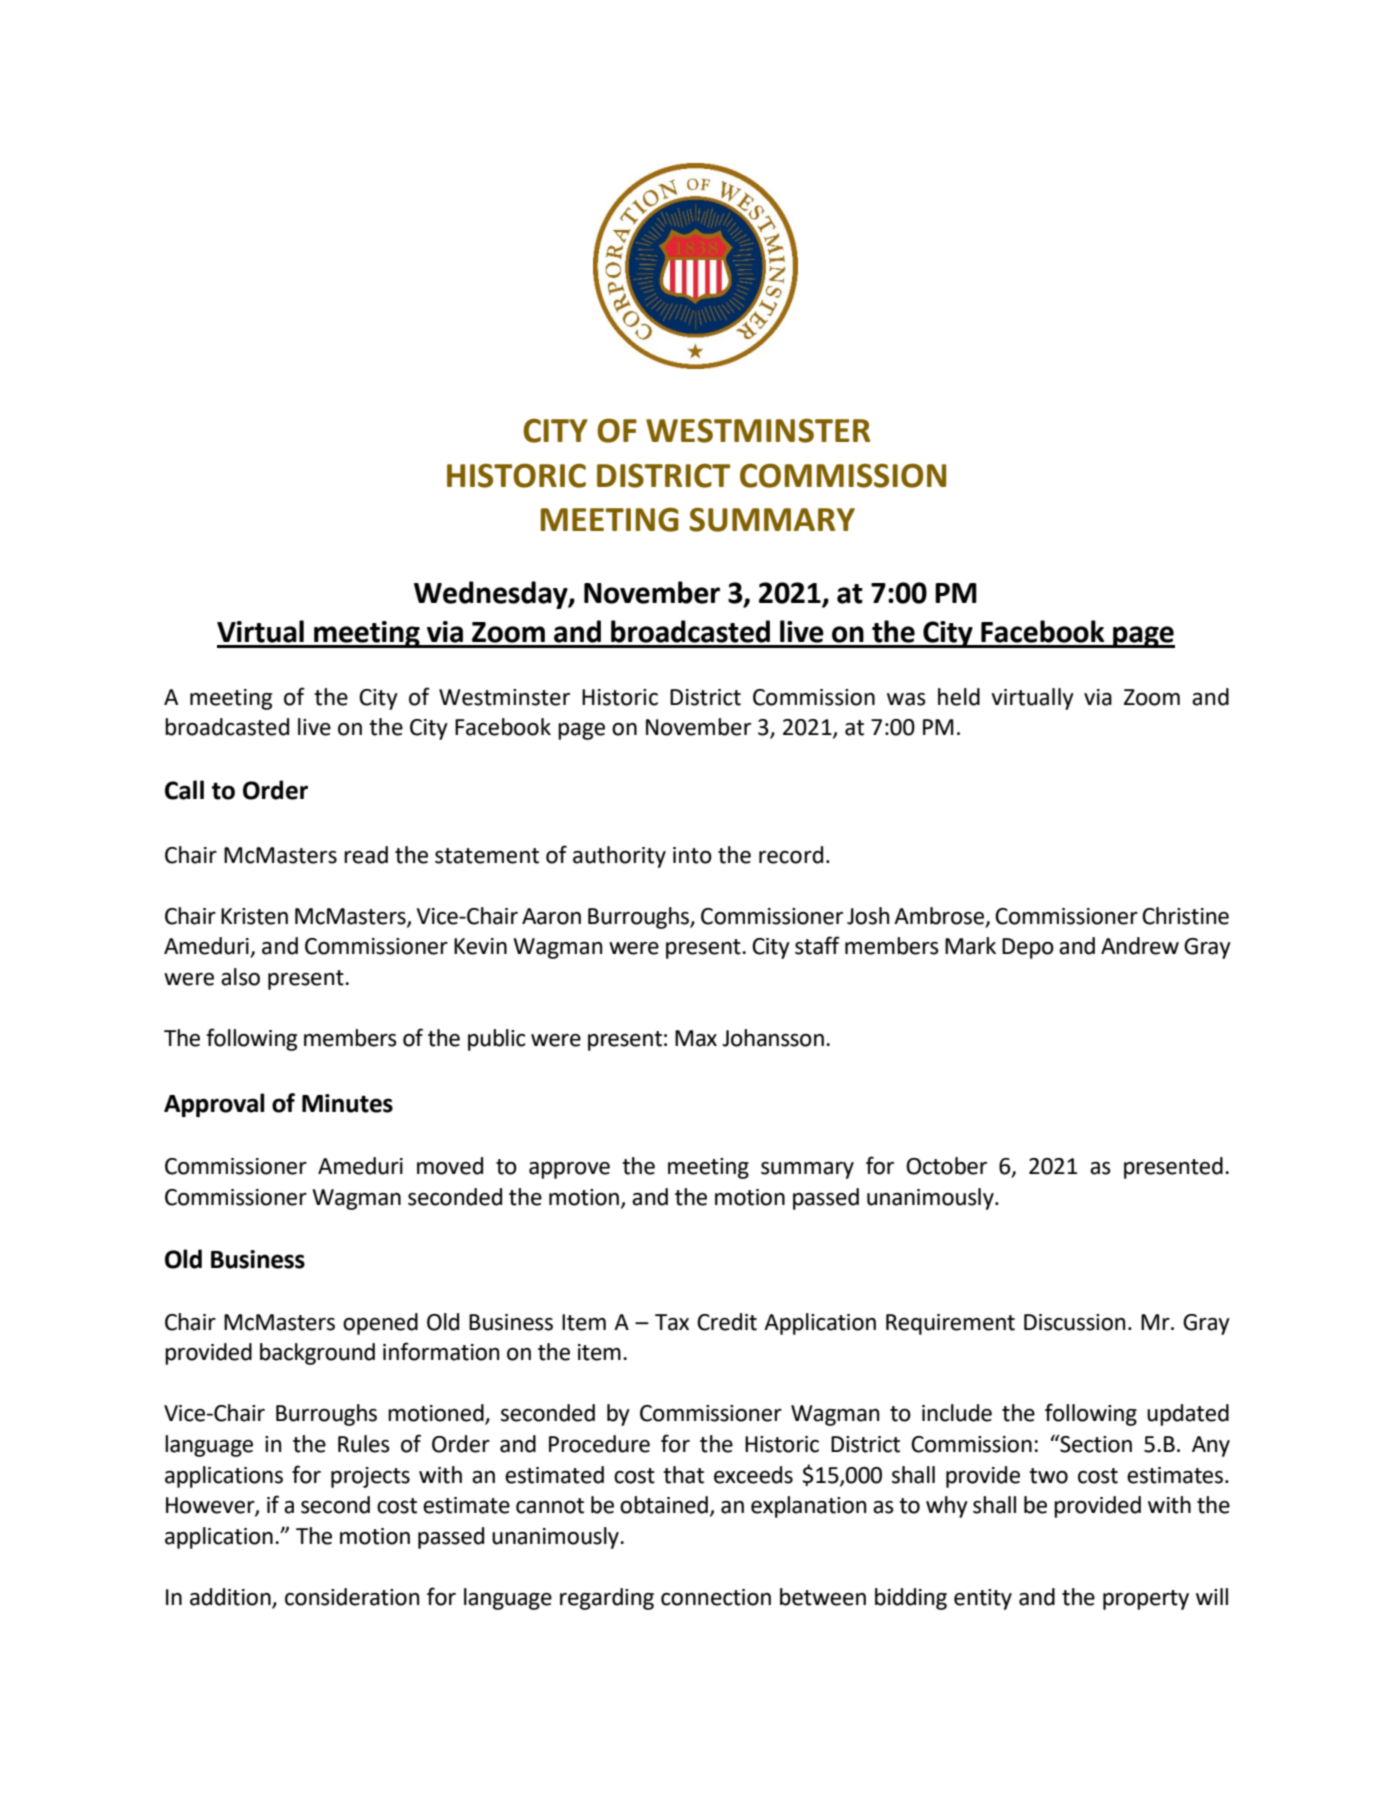 The width and height of the page is (1394, 1803). I want to click on October, so click(946, 1166).
